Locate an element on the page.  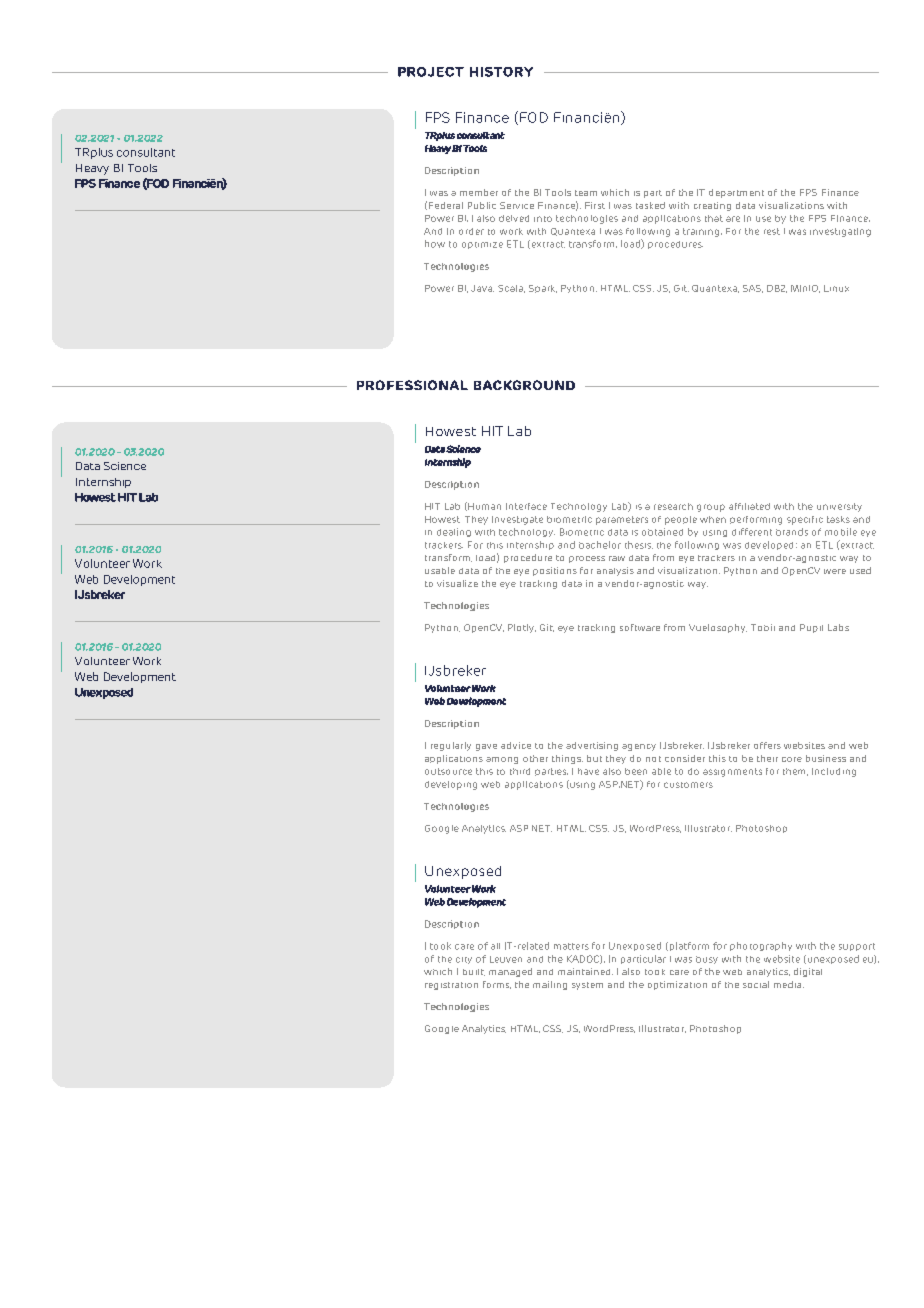
Plotly is located at coordinates (522, 628).
